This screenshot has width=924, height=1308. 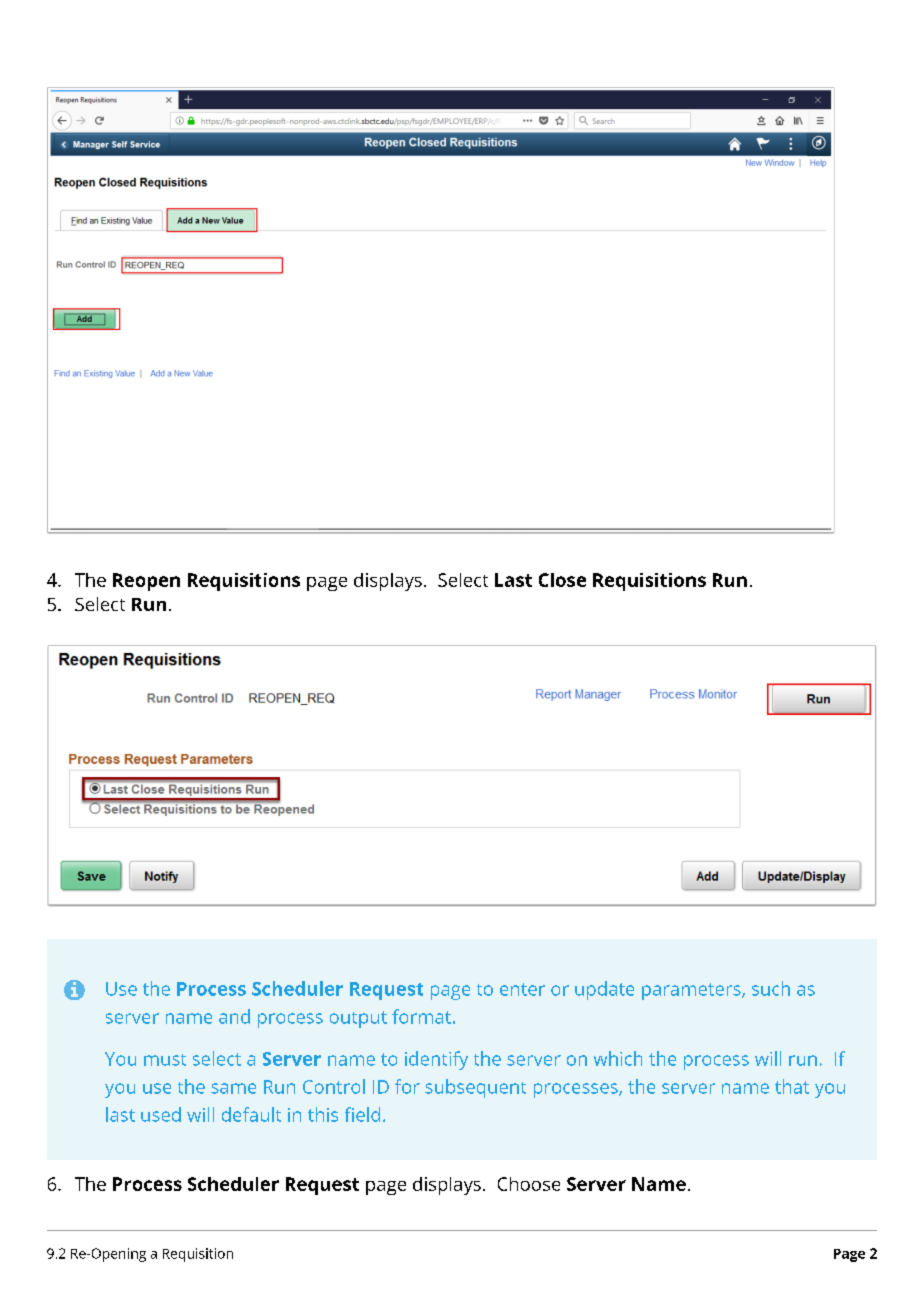 I want to click on that, so click(x=792, y=1086).
